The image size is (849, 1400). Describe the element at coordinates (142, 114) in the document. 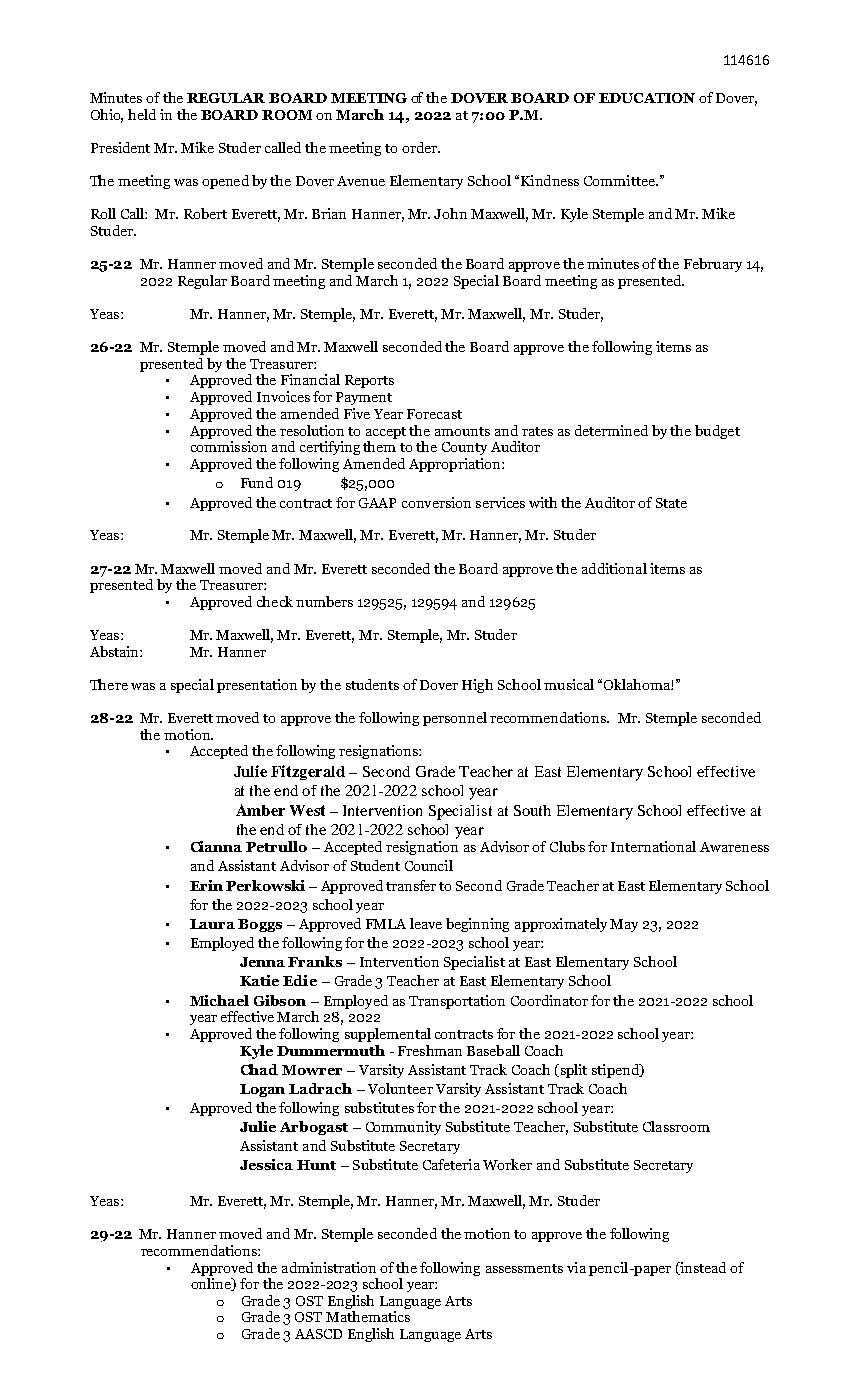

I see `held` at that location.
